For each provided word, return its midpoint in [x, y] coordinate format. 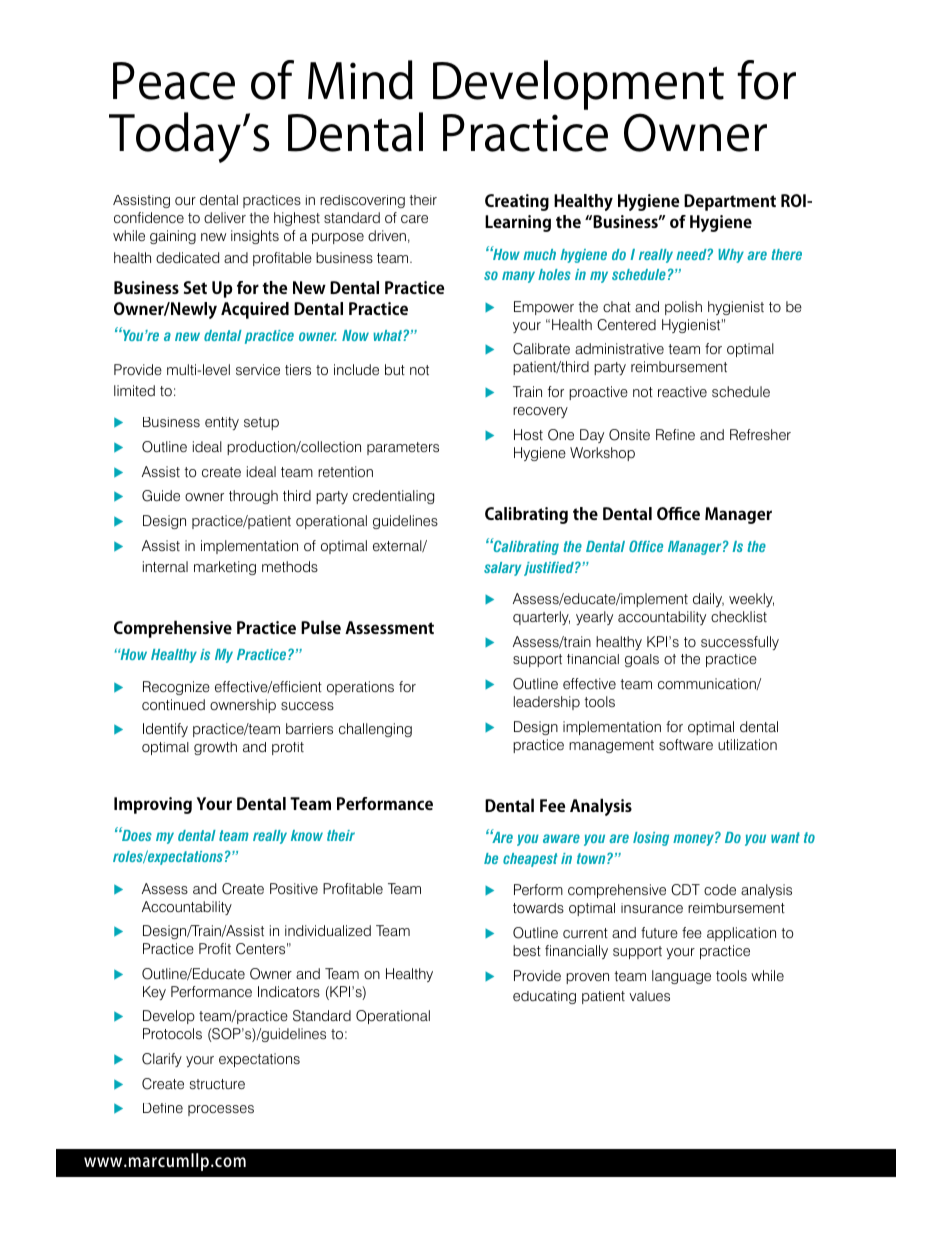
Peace [174, 81]
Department [730, 202]
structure [217, 1084]
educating [544, 997]
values [649, 996]
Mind [360, 80]
